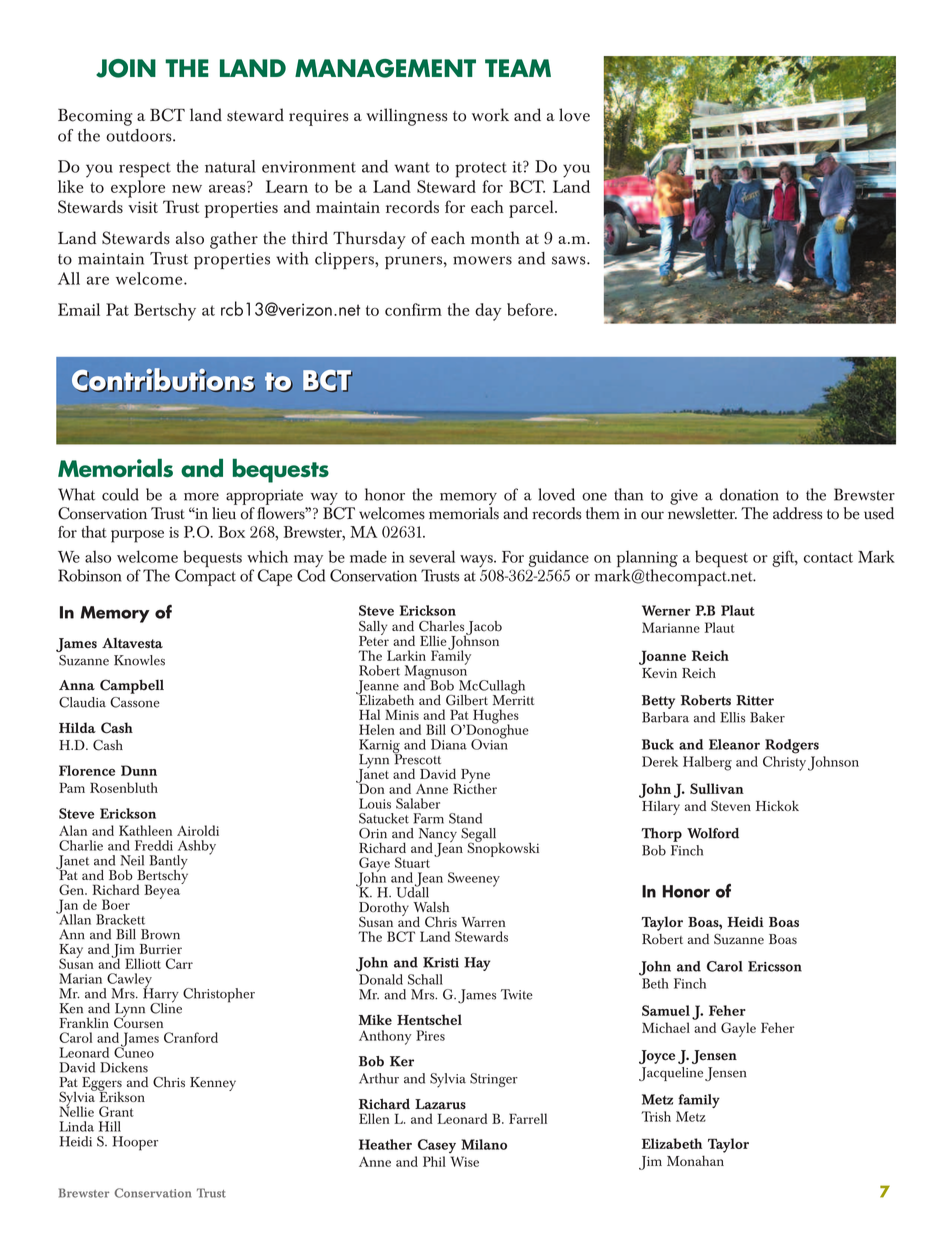  I want to click on more, so click(201, 496).
